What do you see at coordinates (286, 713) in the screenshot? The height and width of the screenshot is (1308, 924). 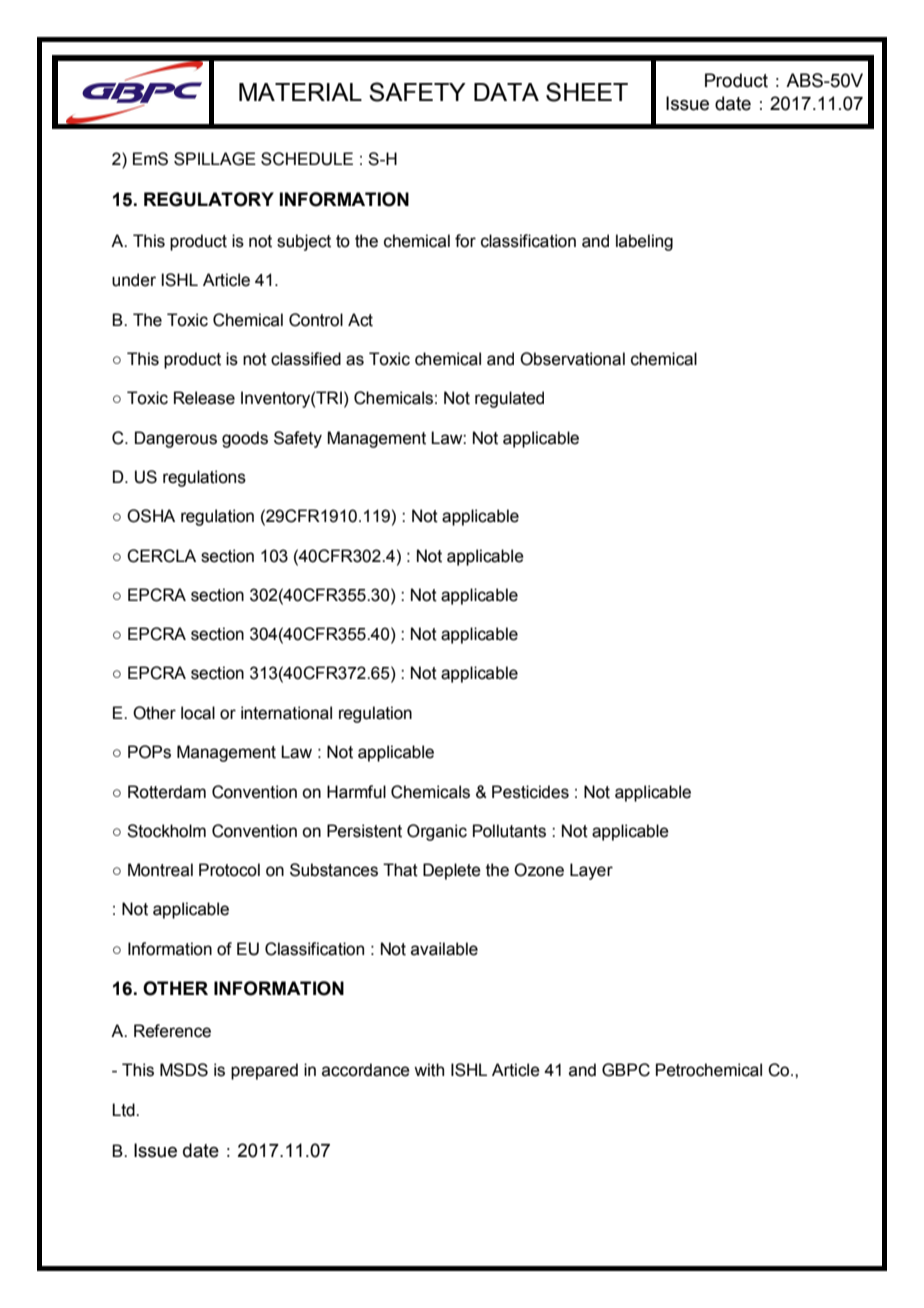 I see `international` at bounding box center [286, 713].
